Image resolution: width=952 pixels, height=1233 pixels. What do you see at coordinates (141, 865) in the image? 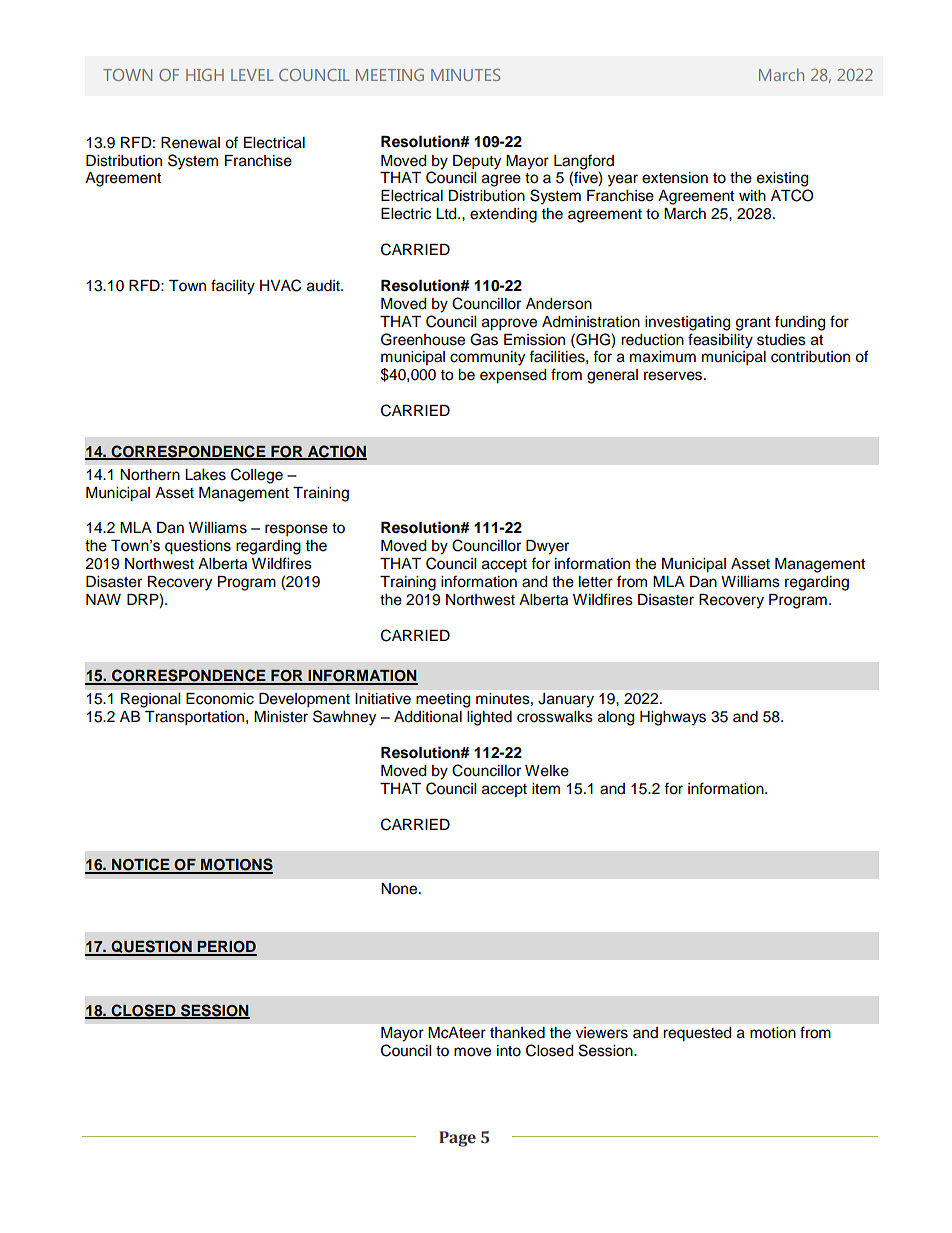
I see `NOTICE` at bounding box center [141, 865].
